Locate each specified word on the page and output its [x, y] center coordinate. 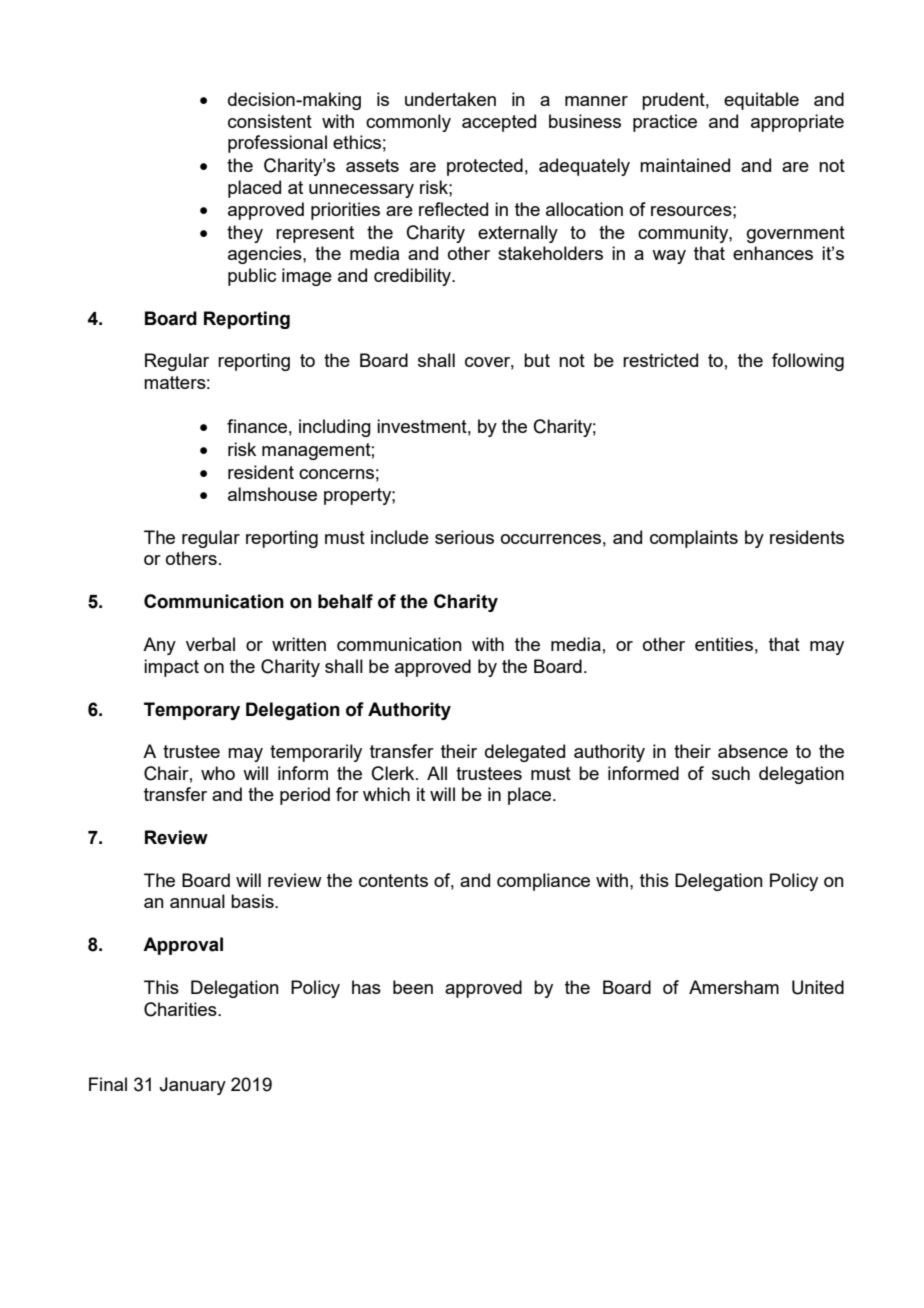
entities [724, 644]
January [192, 1086]
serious [464, 537]
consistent [270, 121]
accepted [499, 123]
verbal [210, 644]
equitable [761, 101]
